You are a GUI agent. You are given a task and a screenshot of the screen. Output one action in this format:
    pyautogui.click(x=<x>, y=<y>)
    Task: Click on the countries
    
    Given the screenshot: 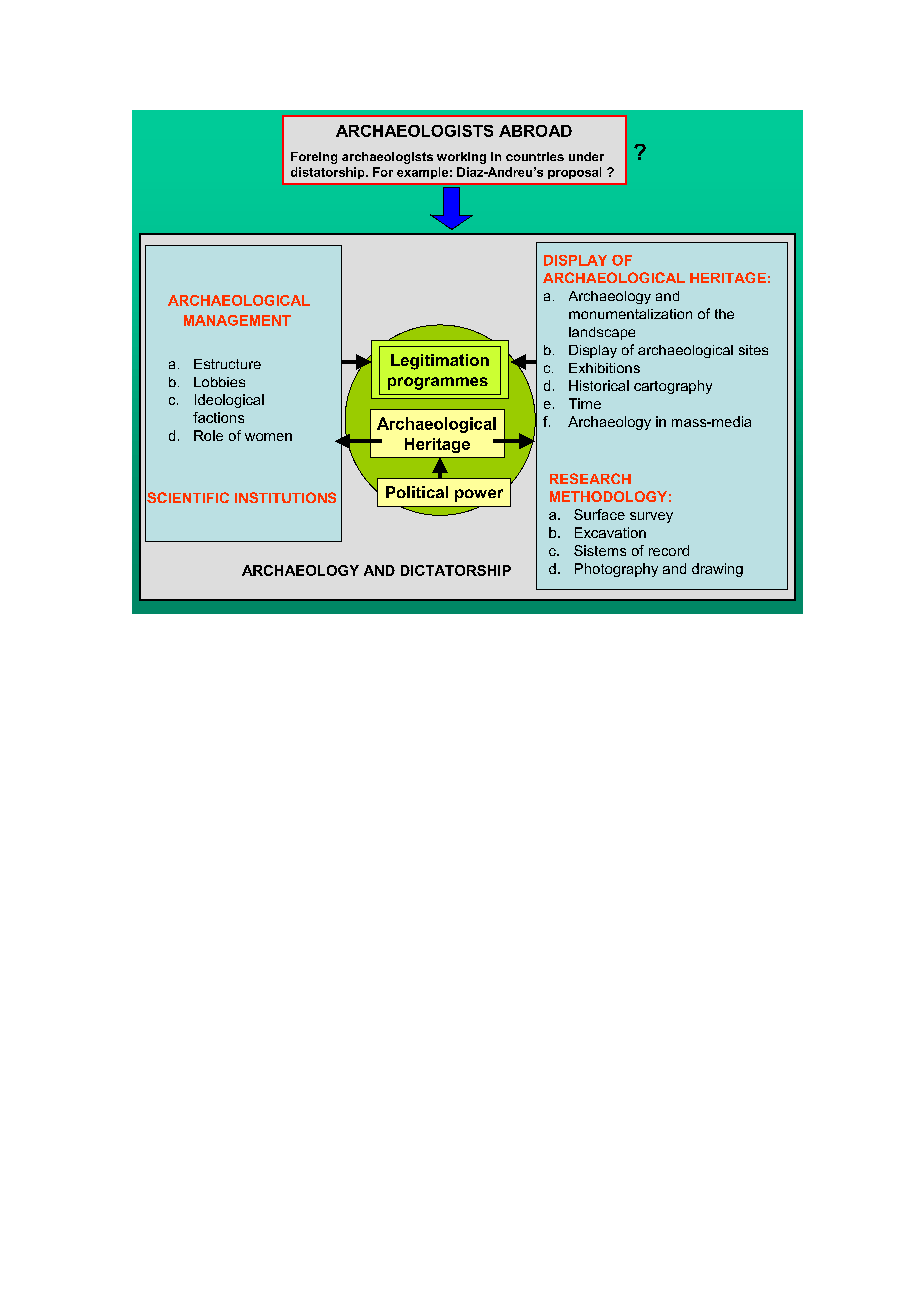 What is the action you would take?
    pyautogui.click(x=535, y=156)
